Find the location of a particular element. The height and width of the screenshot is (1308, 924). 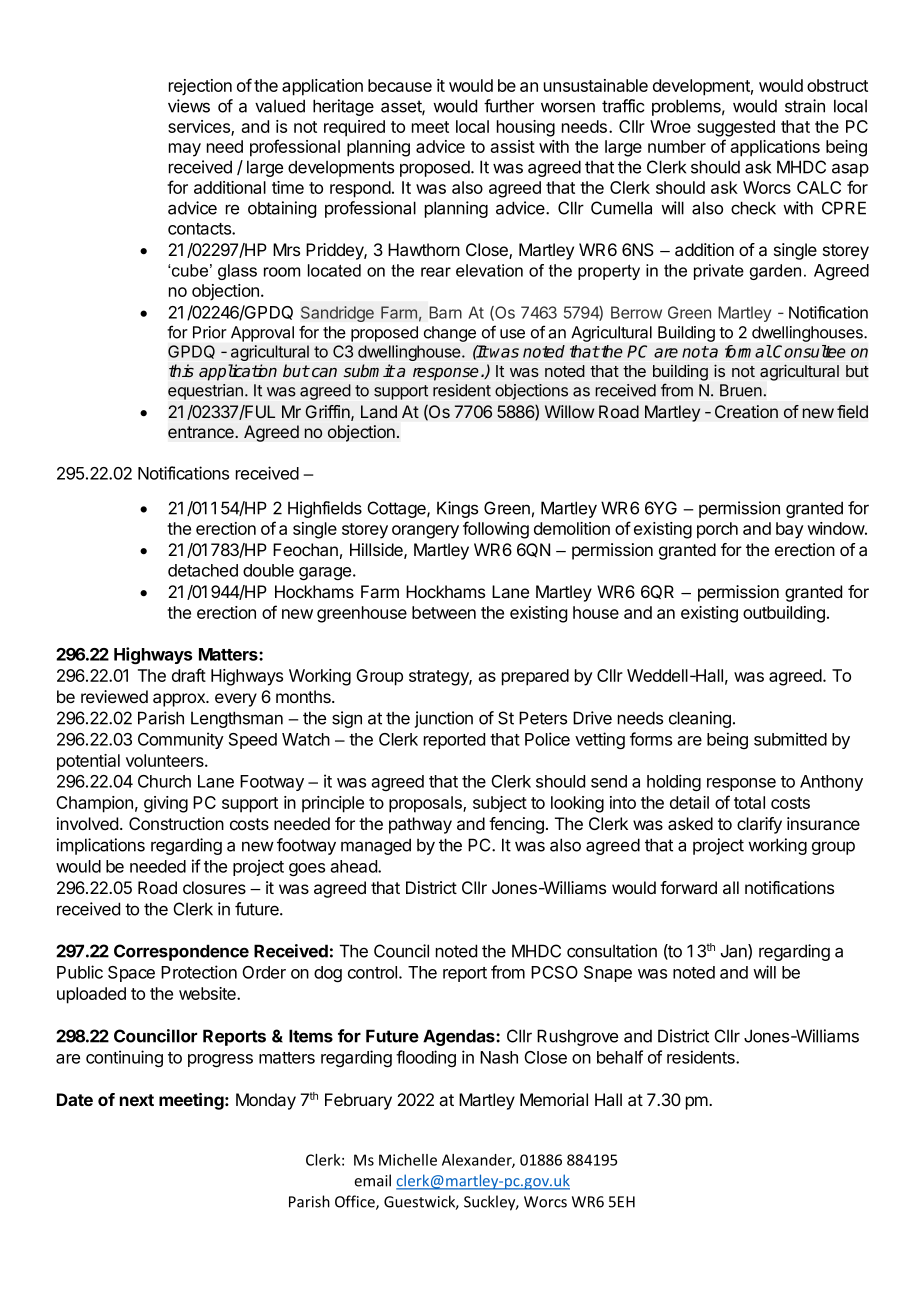

further is located at coordinates (509, 106).
